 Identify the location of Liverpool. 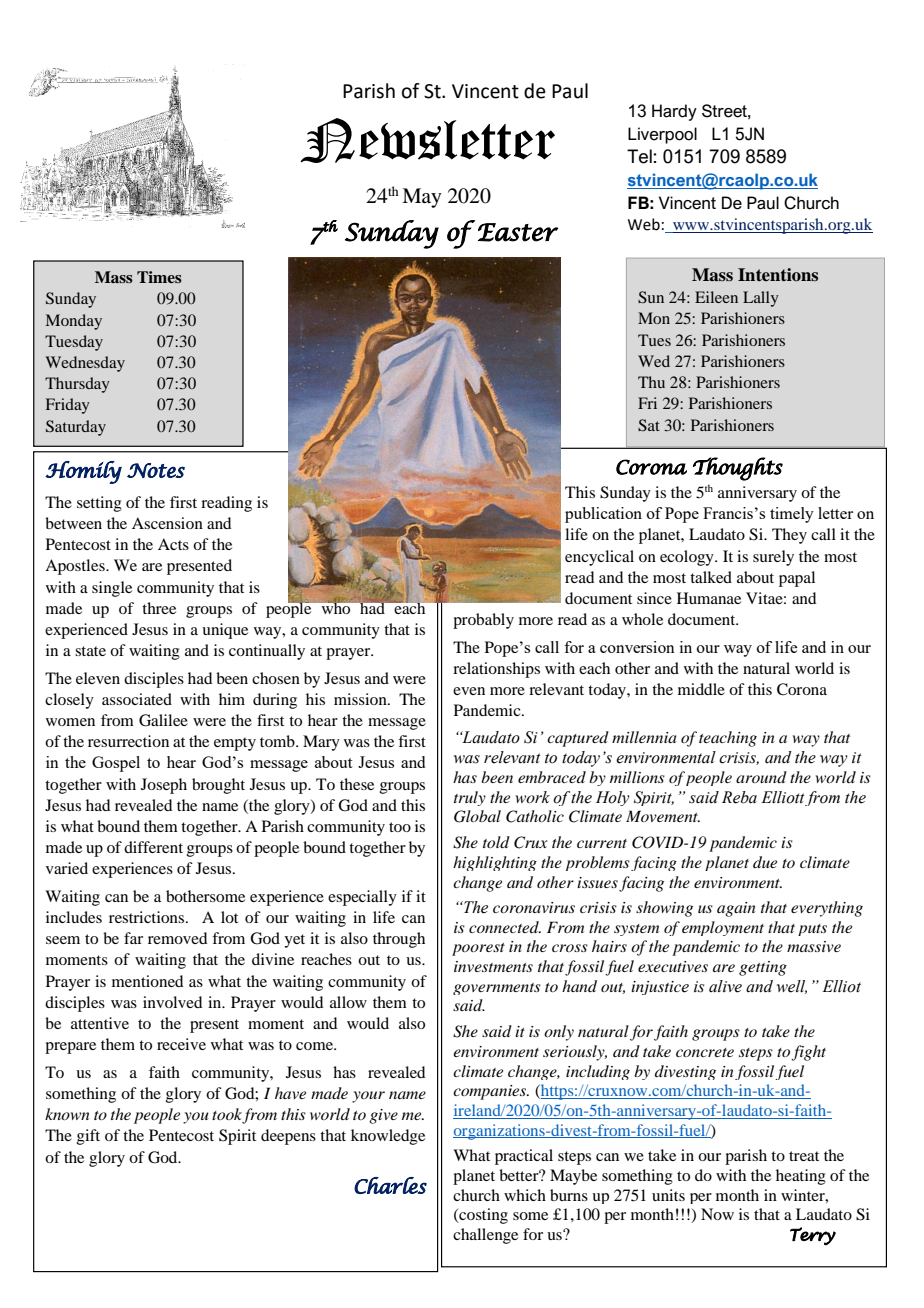
(662, 135).
